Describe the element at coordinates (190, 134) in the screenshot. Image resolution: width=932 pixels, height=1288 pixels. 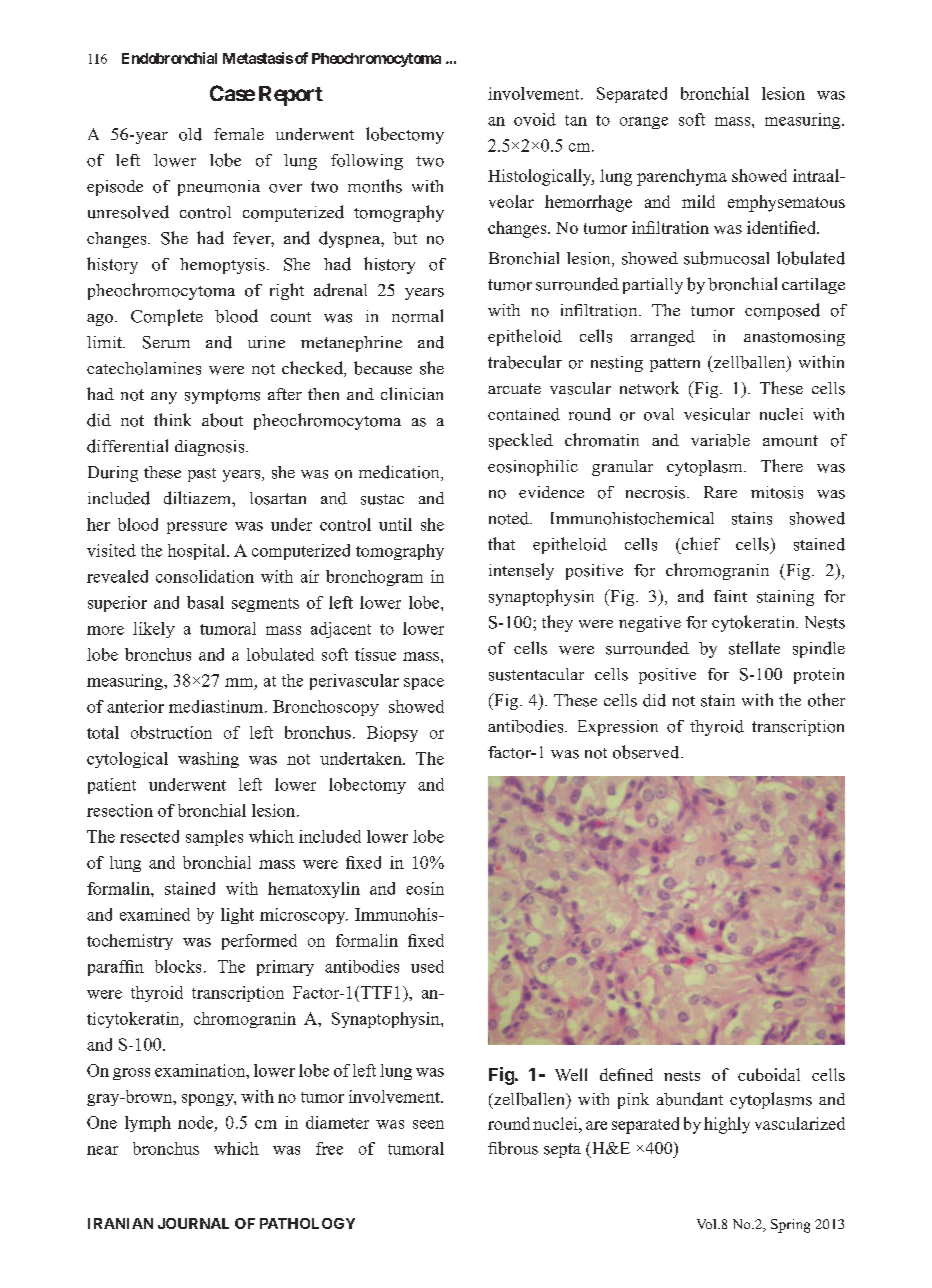
I see `old` at that location.
